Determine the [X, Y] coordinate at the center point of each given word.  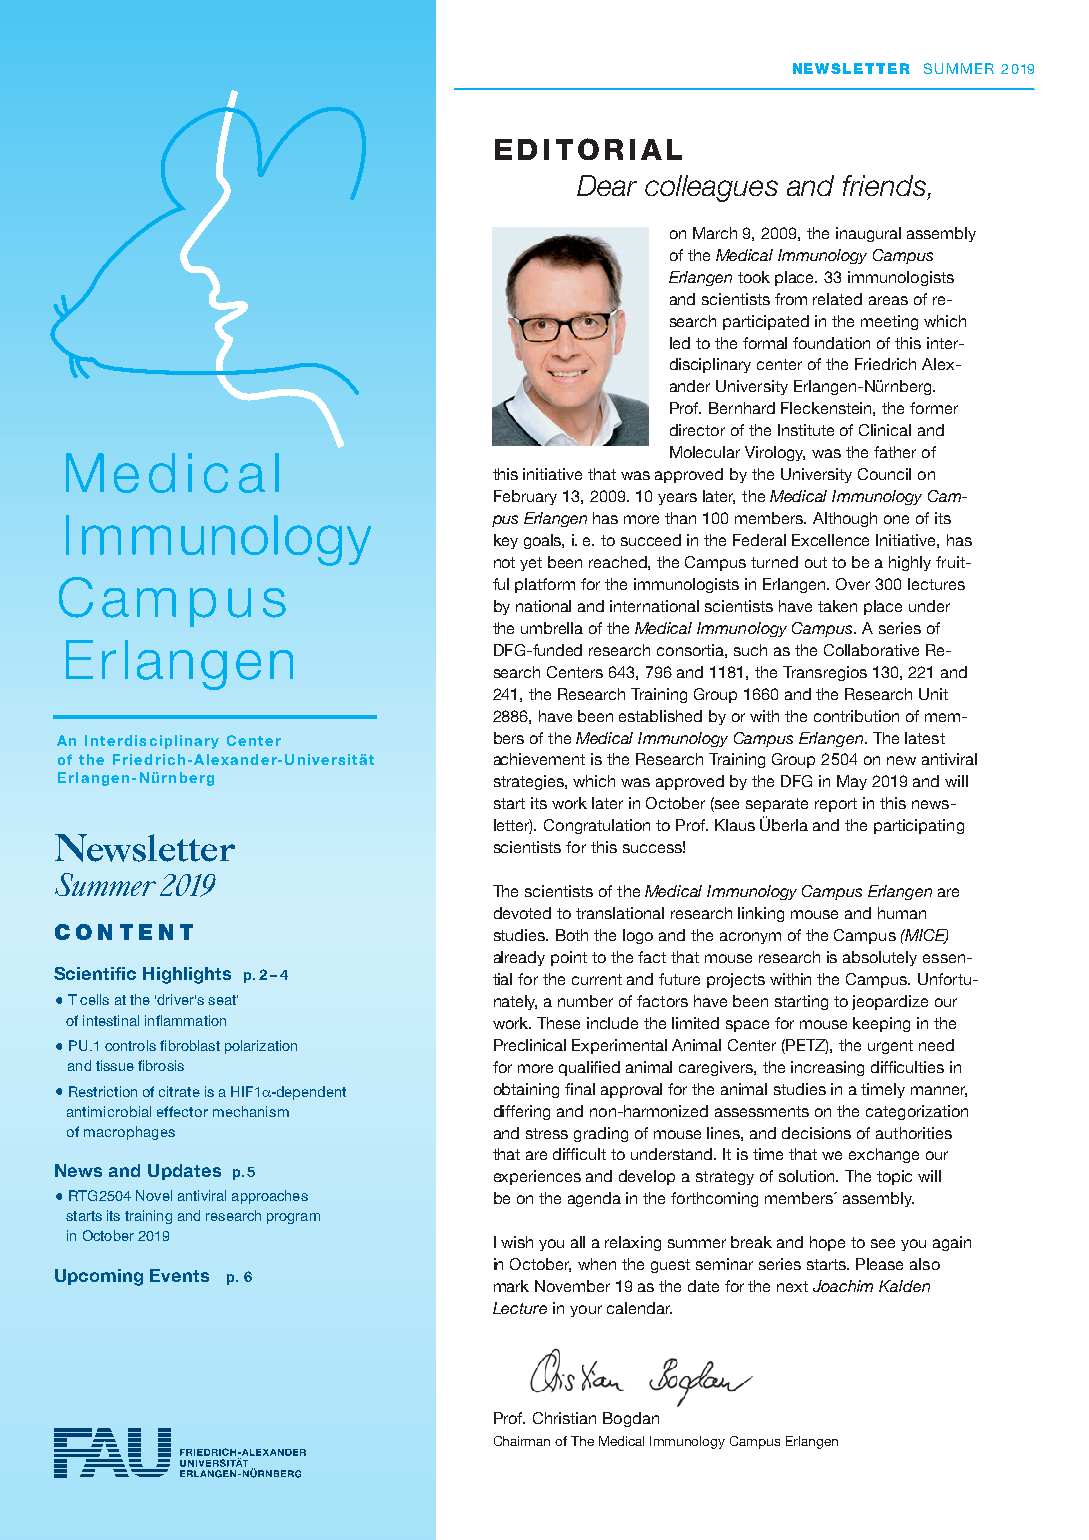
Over [853, 584]
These [558, 1023]
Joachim [843, 1286]
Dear [607, 185]
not [504, 562]
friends [884, 185]
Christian [564, 1418]
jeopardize [890, 1002]
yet [531, 564]
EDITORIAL [588, 149]
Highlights [187, 975]
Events [179, 1275]
